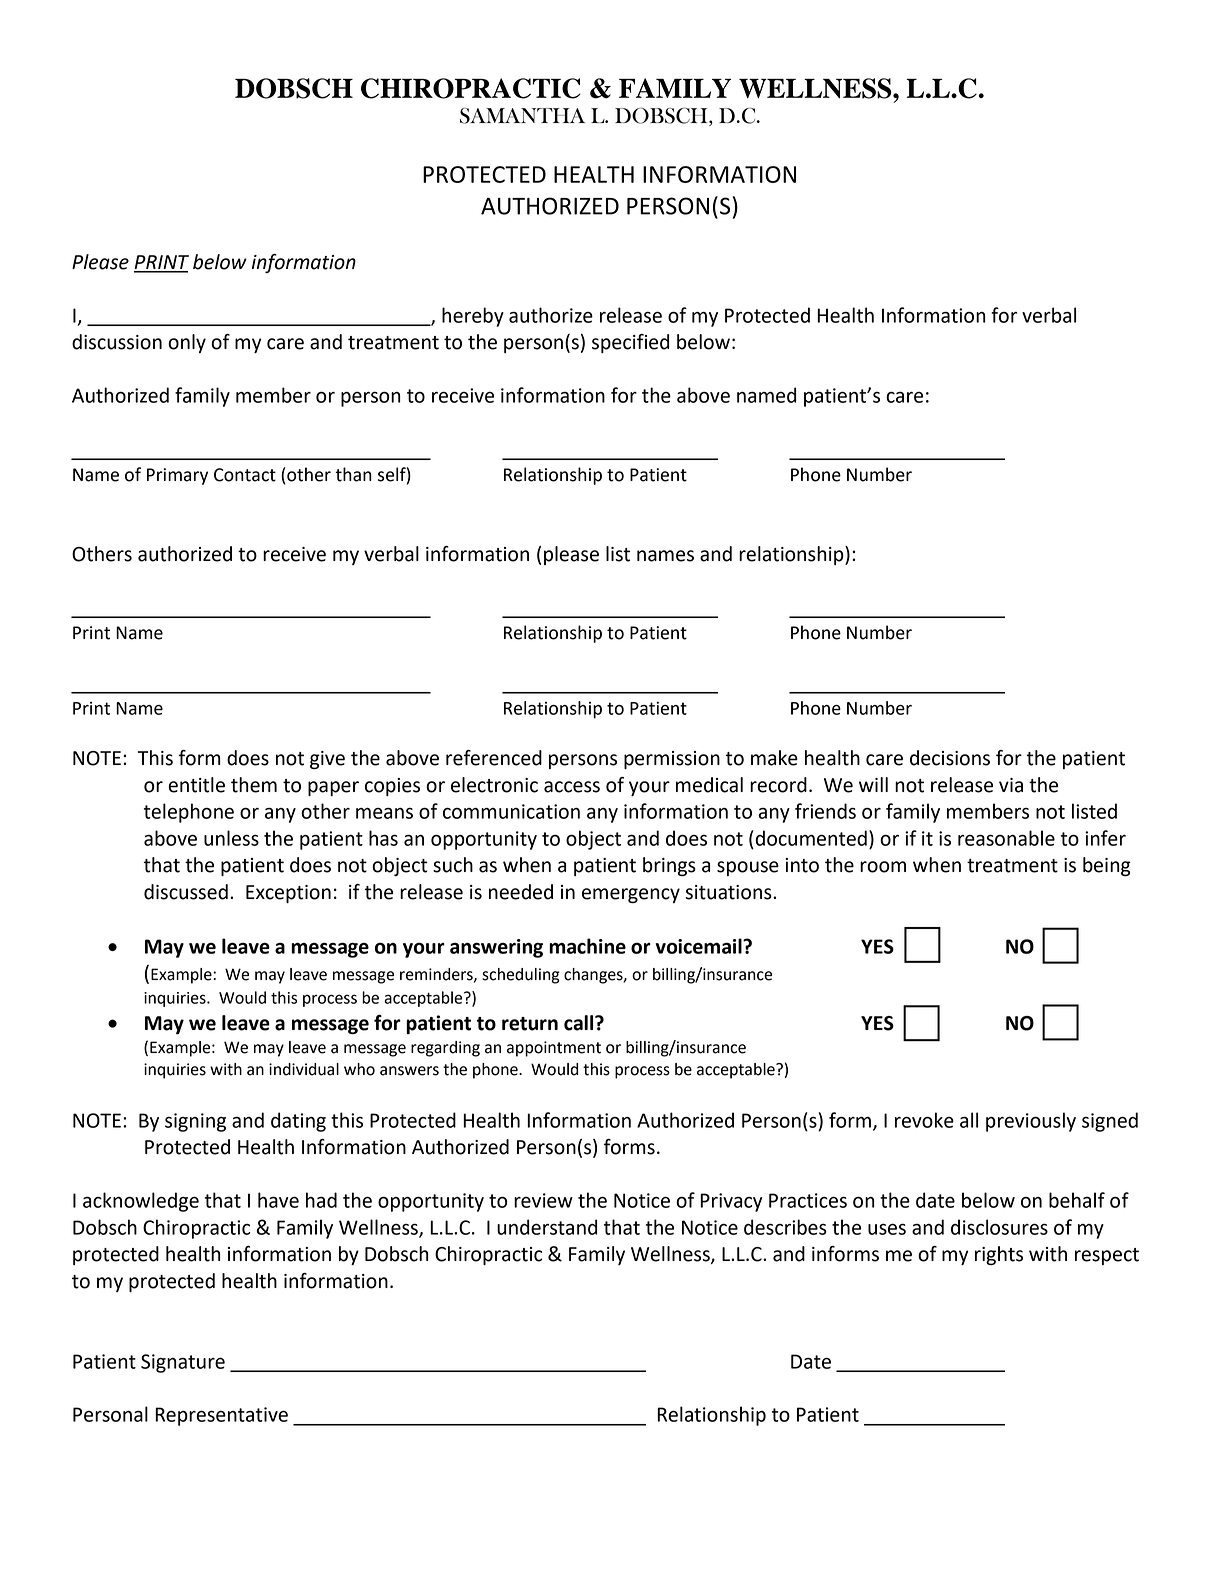  Describe the element at coordinates (999, 1255) in the document. I see `rights` at that location.
